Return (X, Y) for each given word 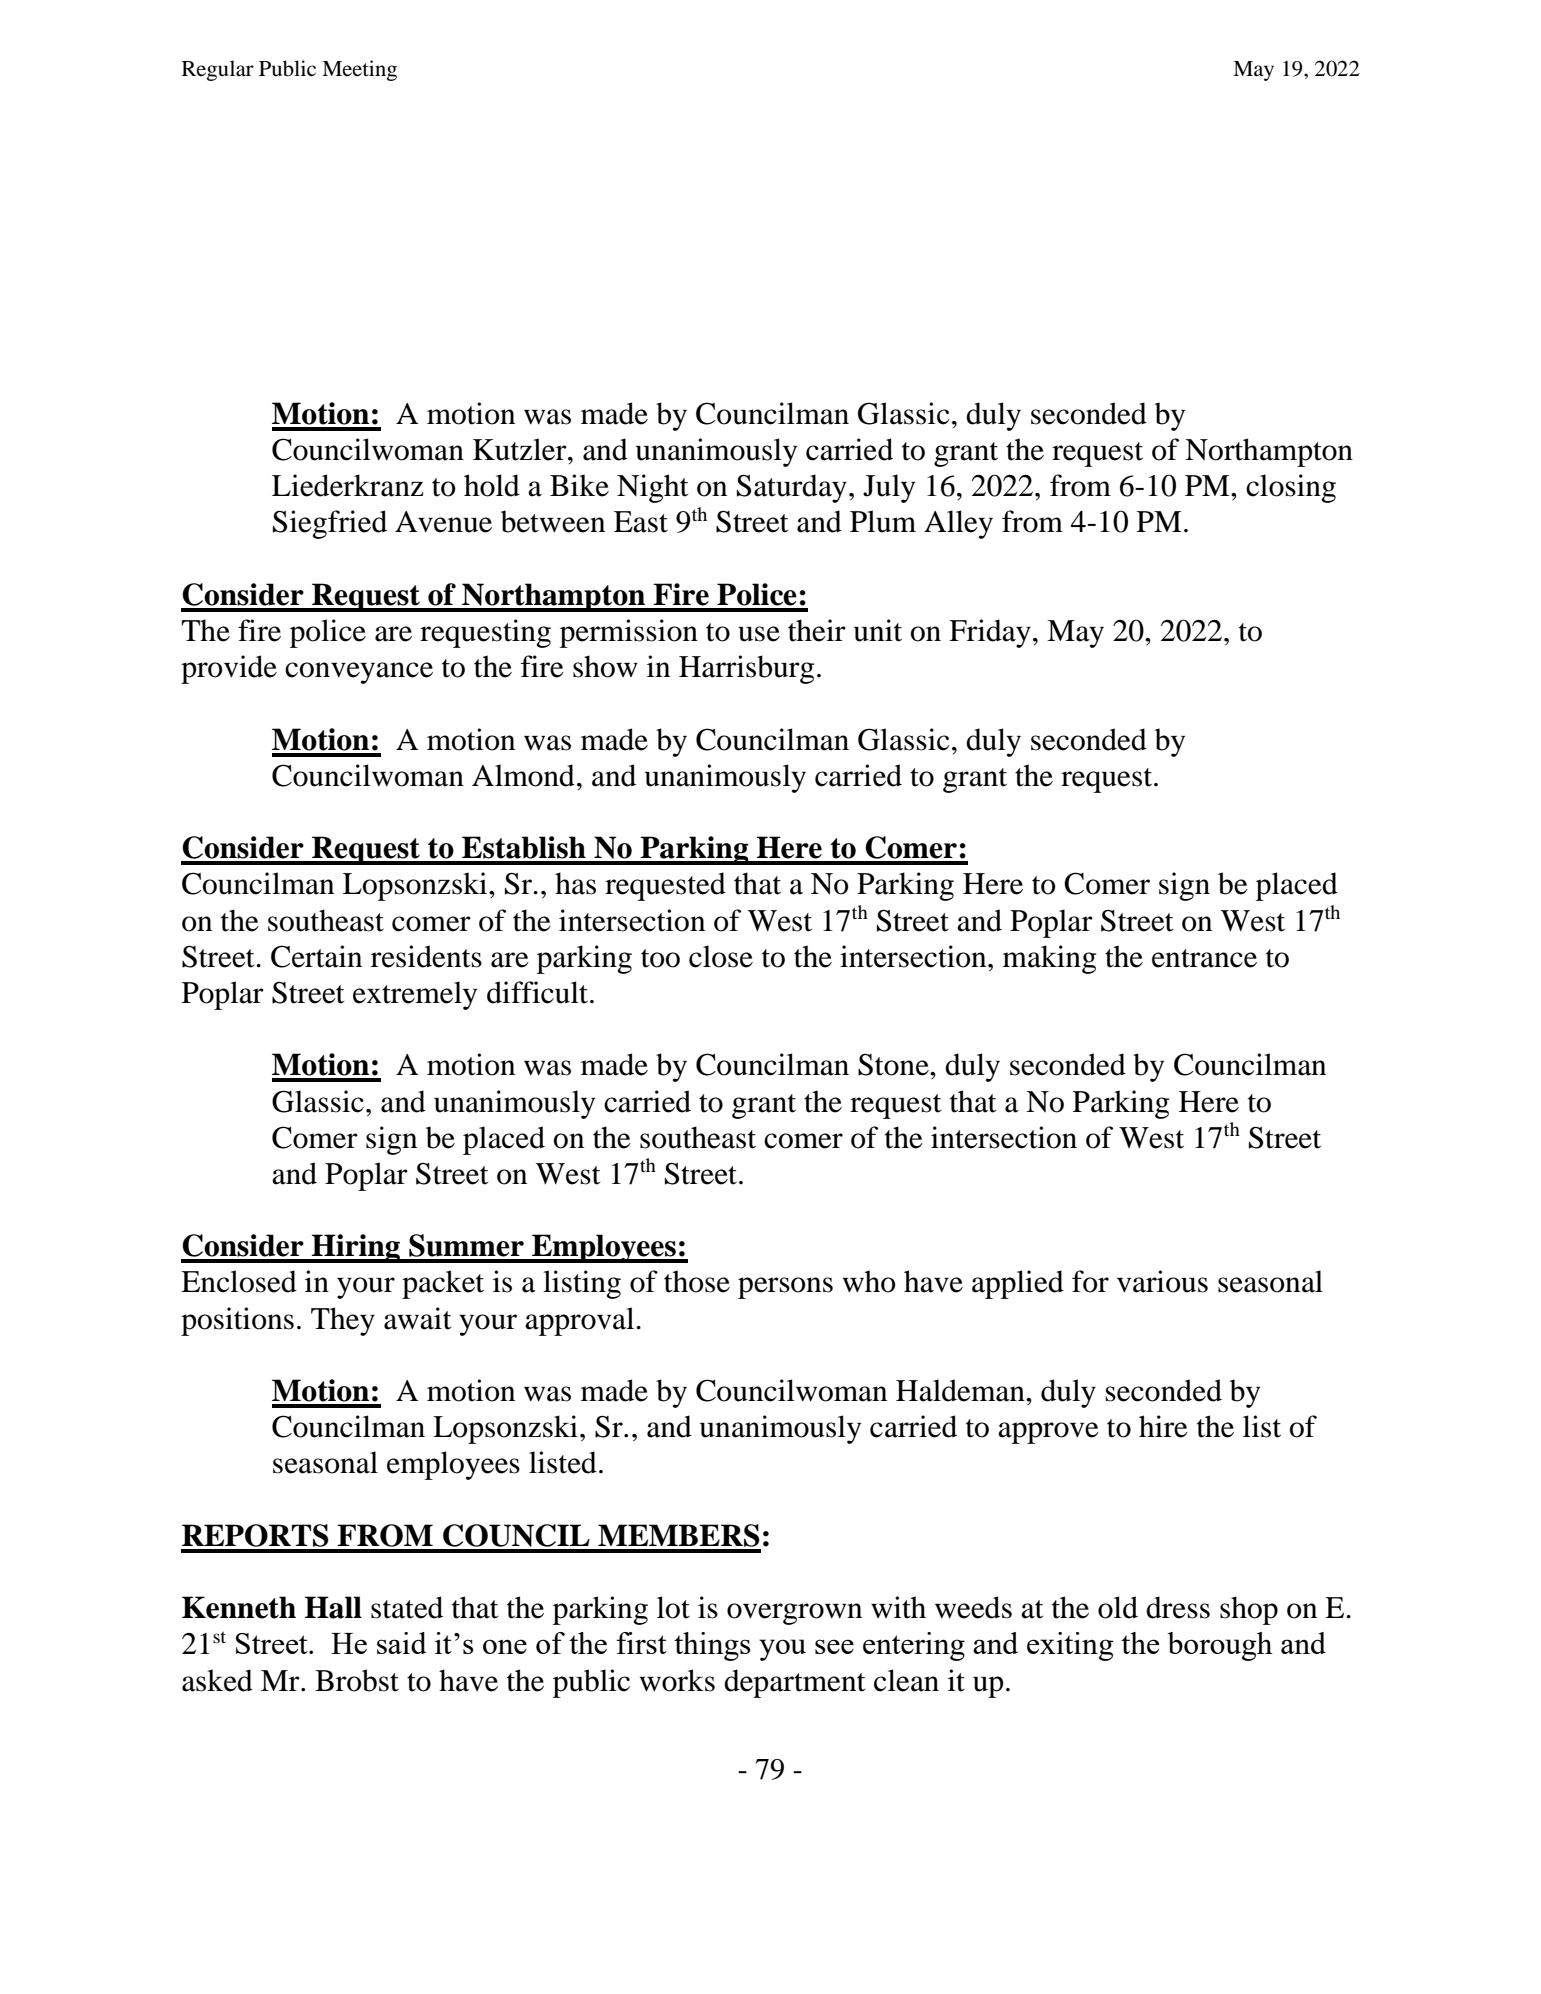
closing (1291, 488)
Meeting (359, 70)
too (660, 958)
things (712, 1646)
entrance (1204, 958)
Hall (333, 1607)
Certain (316, 956)
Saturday (792, 488)
